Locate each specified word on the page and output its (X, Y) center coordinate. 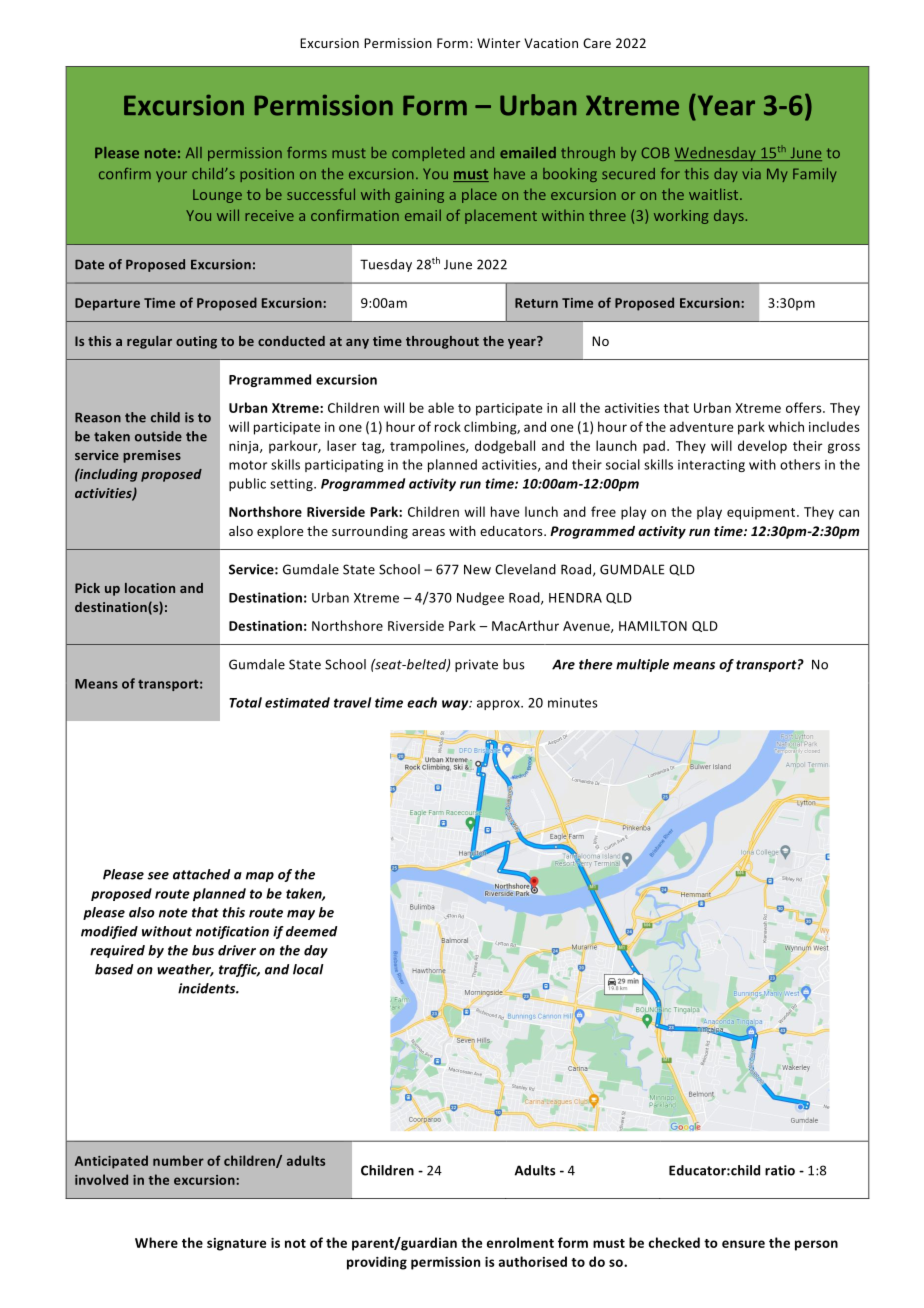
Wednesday (716, 154)
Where (156, 1242)
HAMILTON (653, 626)
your (171, 176)
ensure (743, 1244)
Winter (498, 43)
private (476, 665)
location (150, 588)
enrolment (520, 1242)
